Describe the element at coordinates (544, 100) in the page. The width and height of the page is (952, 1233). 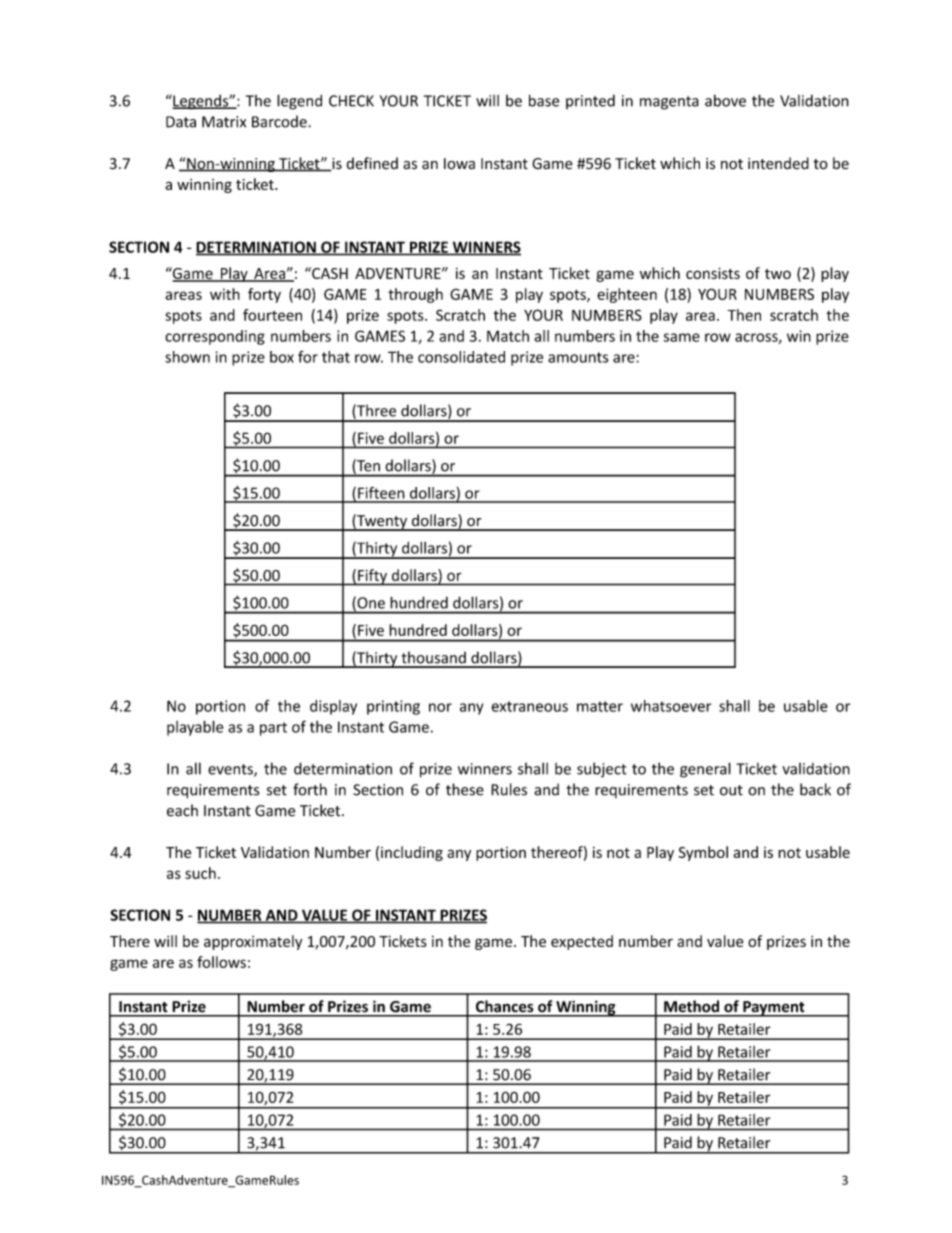
I see `base` at that location.
